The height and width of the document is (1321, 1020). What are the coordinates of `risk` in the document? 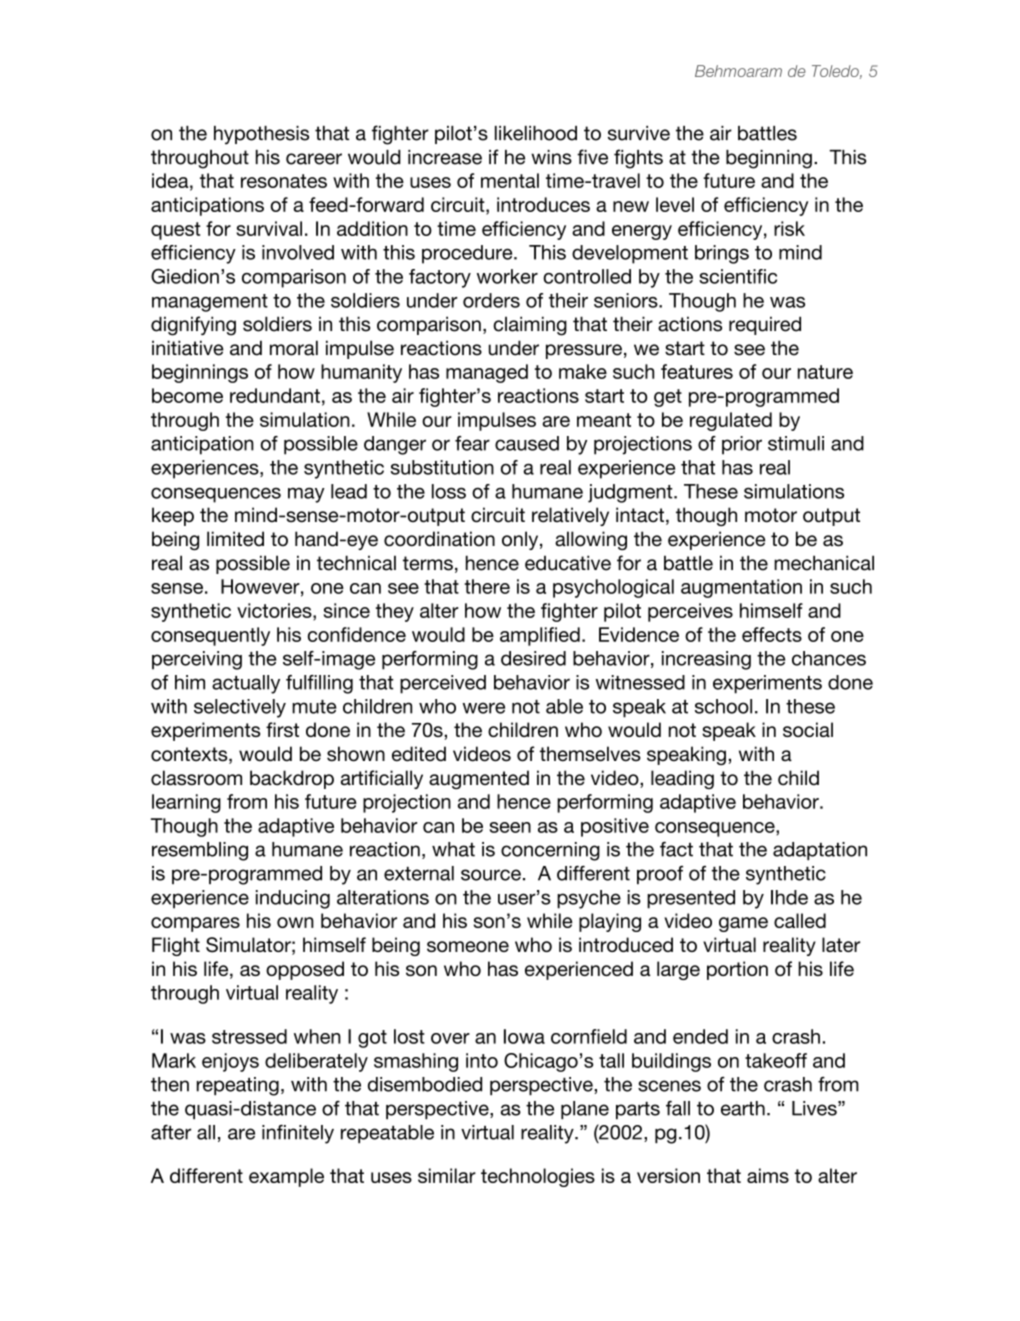 It's located at (789, 228).
